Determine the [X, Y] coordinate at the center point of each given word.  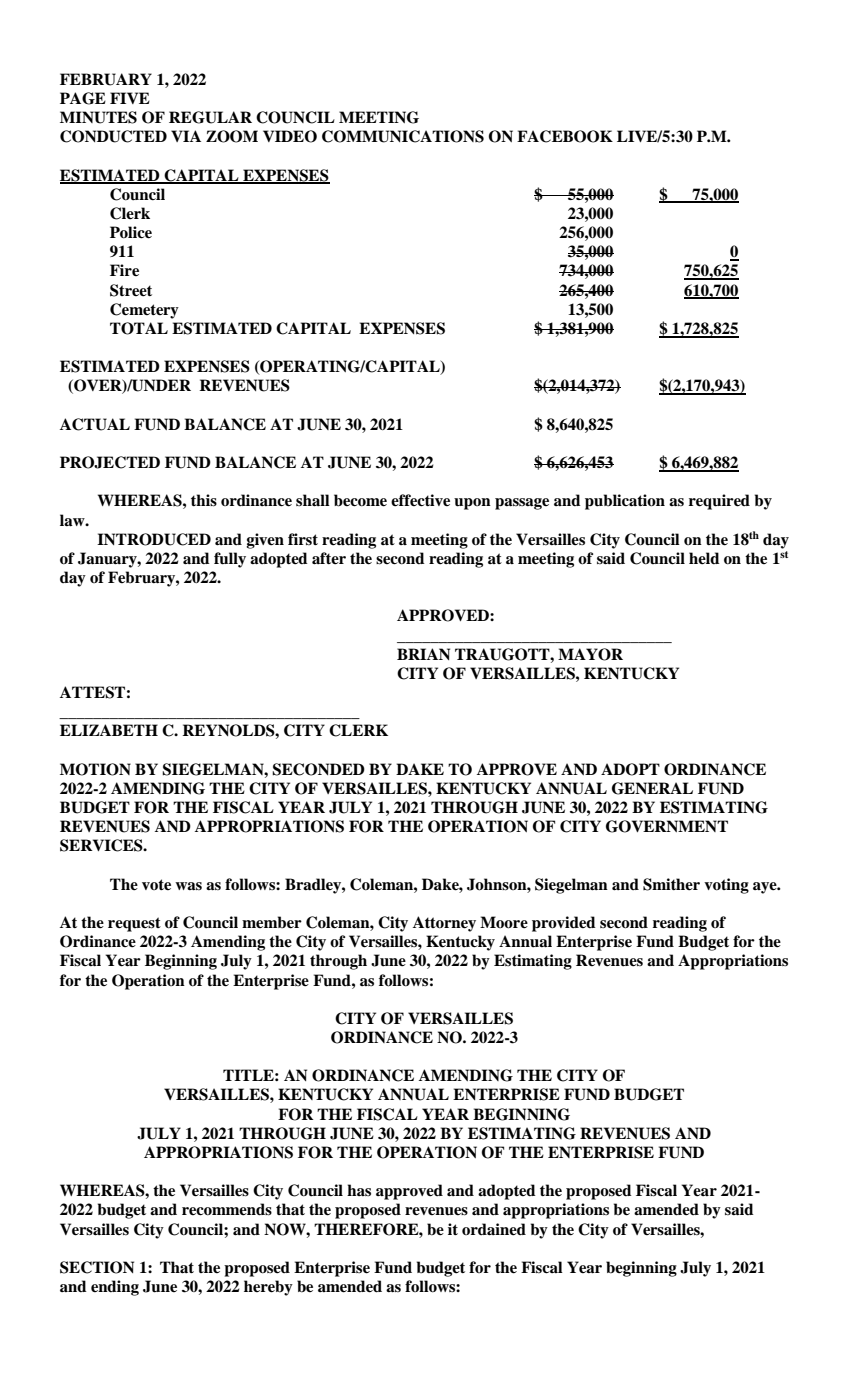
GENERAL [652, 788]
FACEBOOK [565, 136]
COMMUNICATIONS [403, 136]
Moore [504, 922]
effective [420, 500]
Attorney [444, 924]
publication [625, 502]
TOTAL [139, 328]
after [329, 558]
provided [564, 924]
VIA [186, 136]
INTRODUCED [154, 539]
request [134, 924]
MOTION [95, 769]
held [704, 558]
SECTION [97, 1267]
